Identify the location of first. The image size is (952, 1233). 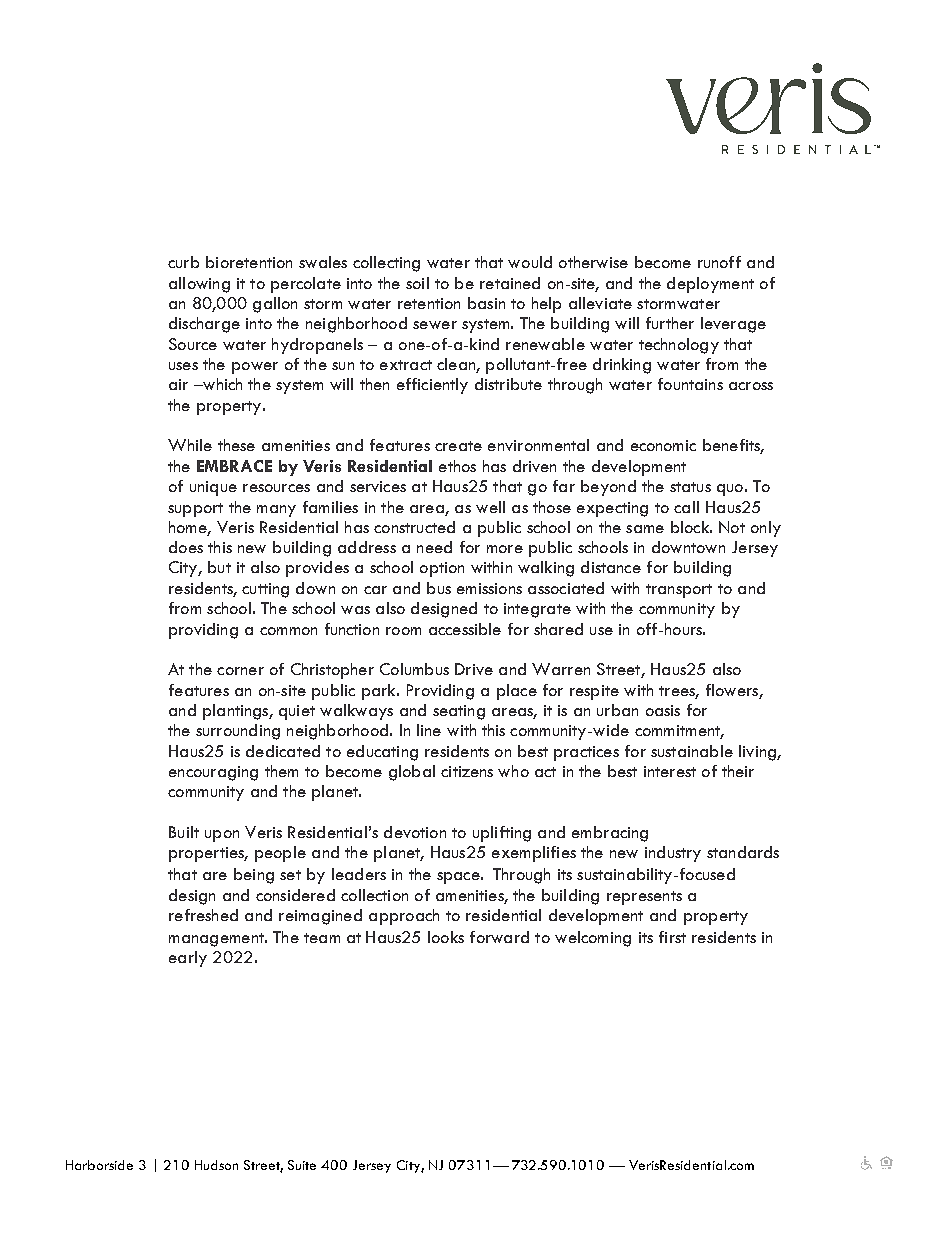
(672, 937).
